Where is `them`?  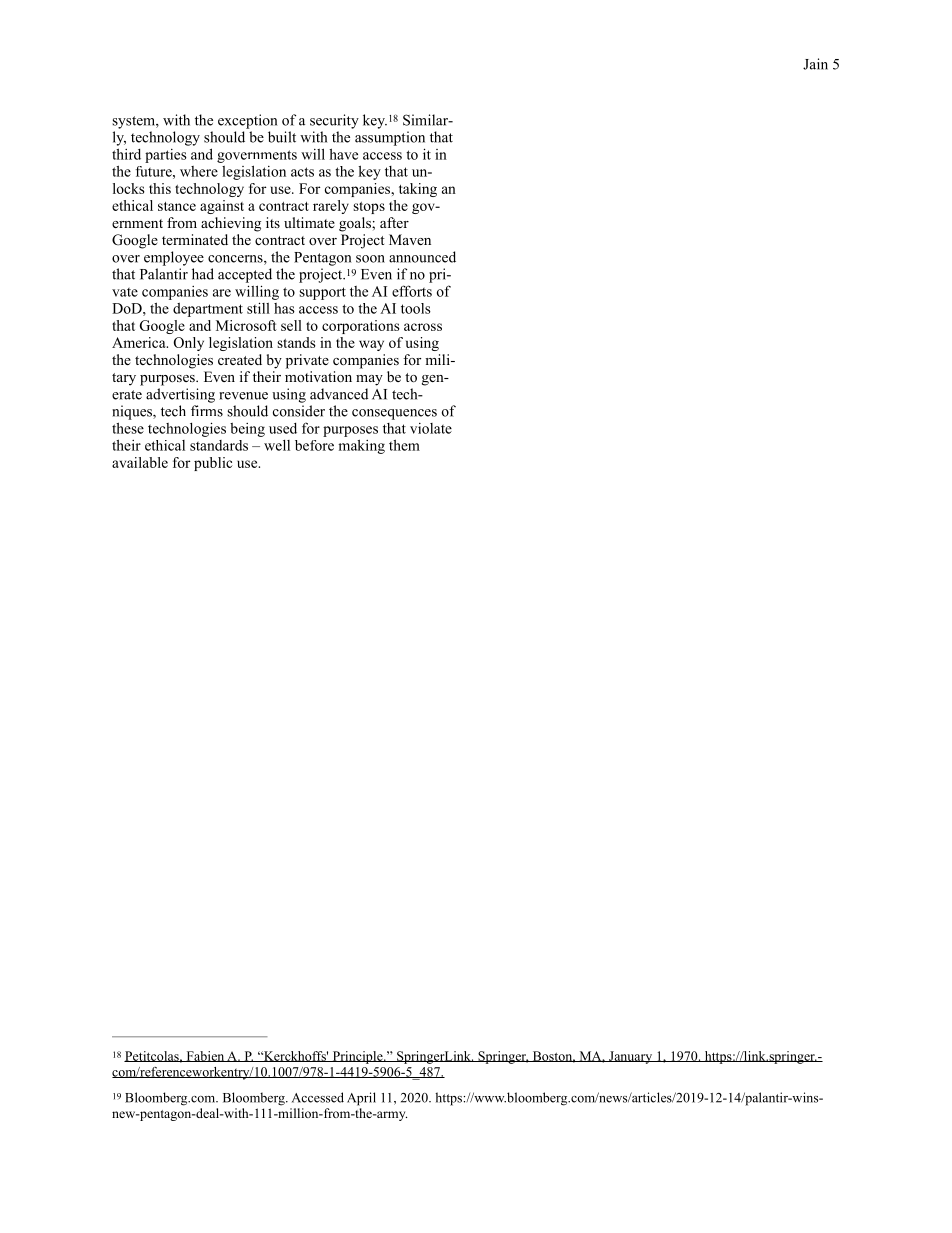
them is located at coordinates (404, 445).
